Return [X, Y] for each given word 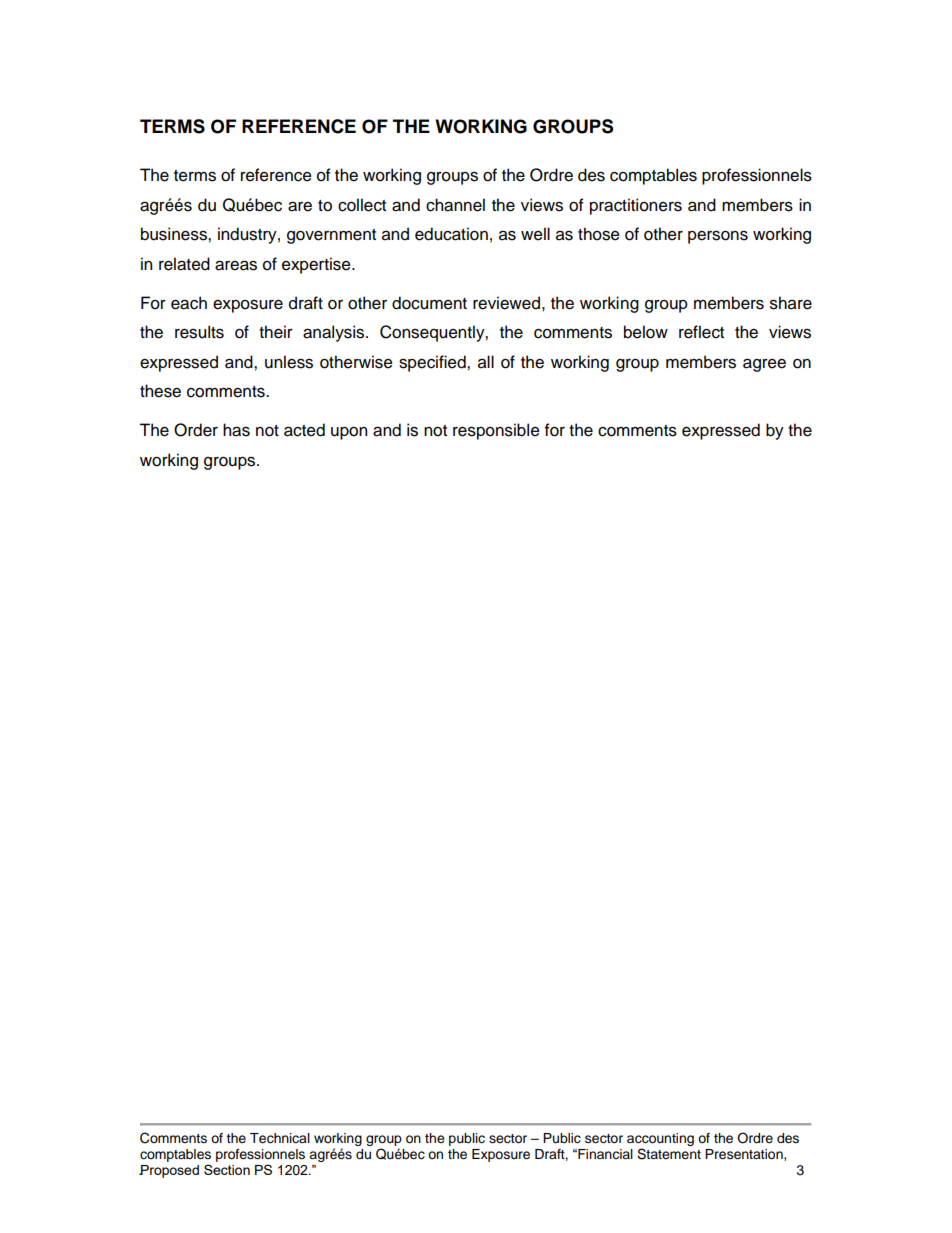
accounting [660, 1139]
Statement [669, 1154]
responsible [496, 431]
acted [304, 430]
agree [764, 365]
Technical [280, 1138]
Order [196, 430]
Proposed [169, 1171]
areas [236, 265]
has [236, 430]
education [451, 234]
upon [349, 433]
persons [718, 237]
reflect [701, 332]
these [160, 391]
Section [227, 1169]
